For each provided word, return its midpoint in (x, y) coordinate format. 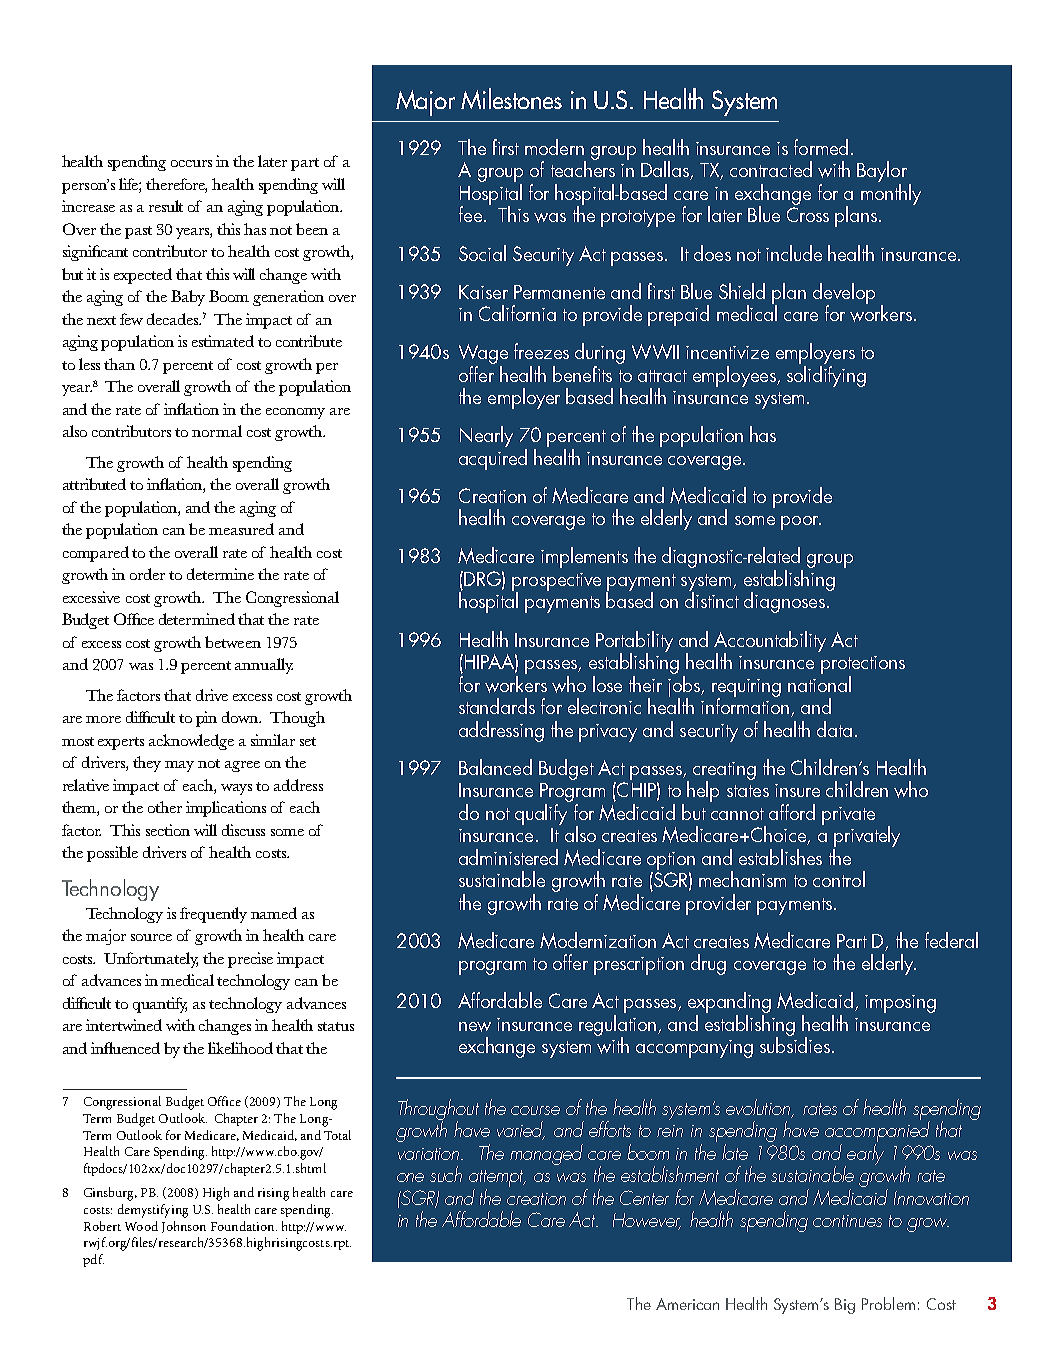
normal (217, 431)
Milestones (511, 98)
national (819, 682)
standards (497, 706)
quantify (160, 1005)
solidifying (826, 375)
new (475, 1027)
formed (821, 147)
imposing (900, 1004)
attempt (497, 1180)
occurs (191, 163)
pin (206, 719)
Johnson (184, 1227)
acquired (493, 459)
